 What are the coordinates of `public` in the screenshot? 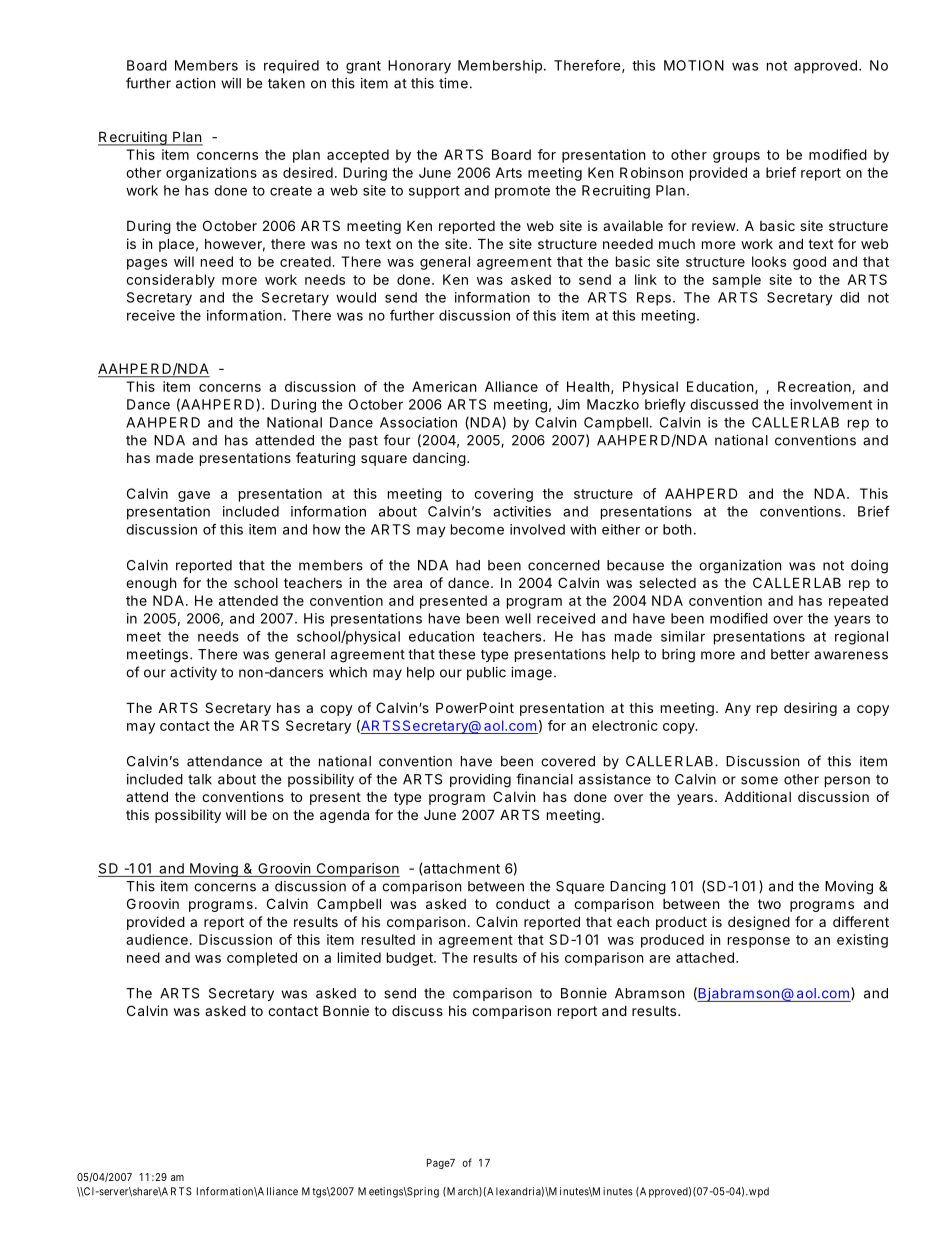 It's located at (486, 673).
